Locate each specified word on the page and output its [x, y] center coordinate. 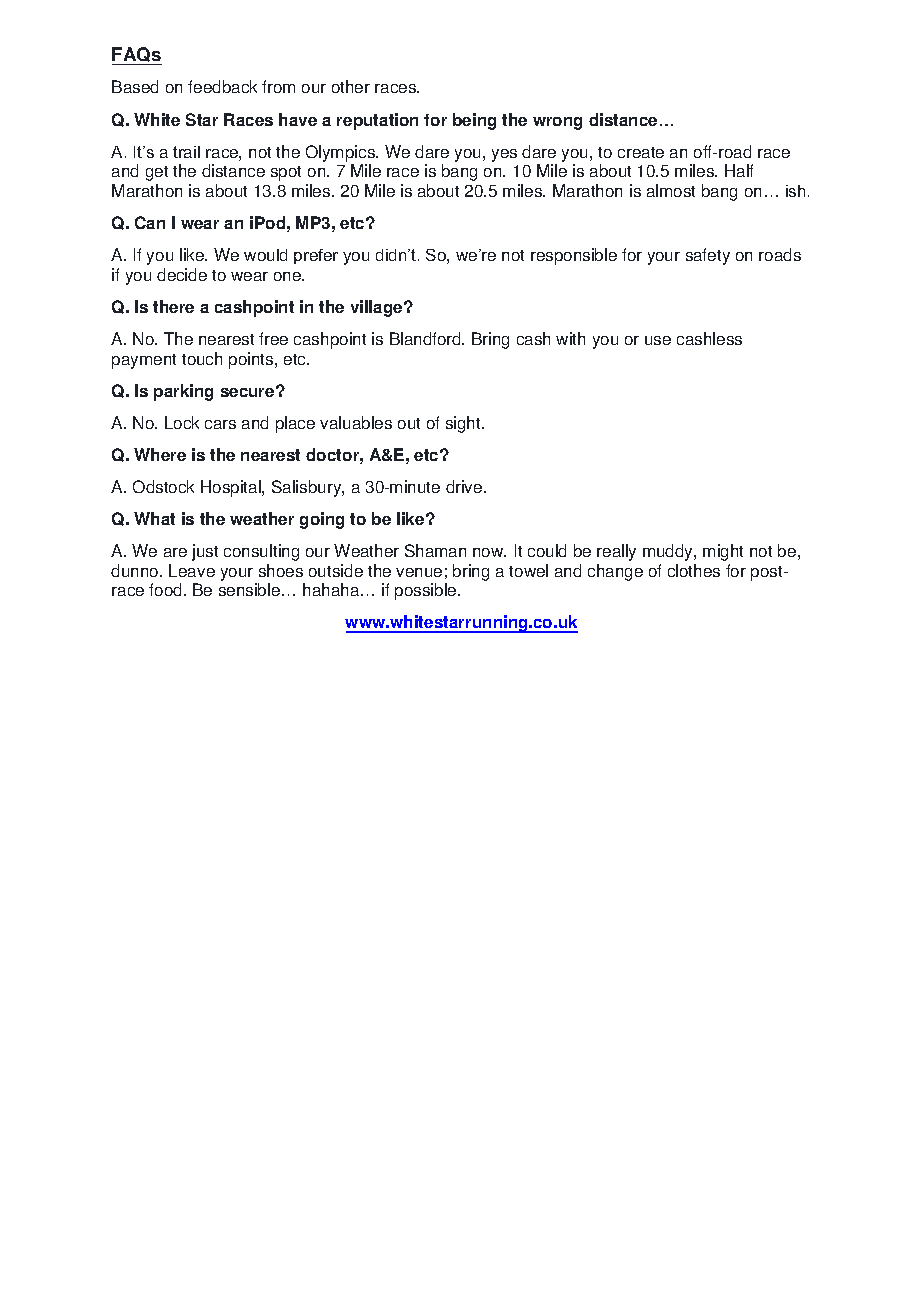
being [474, 121]
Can [150, 222]
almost [671, 190]
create [641, 152]
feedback [222, 86]
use [658, 340]
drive [465, 486]
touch [202, 358]
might [723, 552]
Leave [192, 570]
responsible [574, 256]
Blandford [426, 338]
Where [160, 454]
